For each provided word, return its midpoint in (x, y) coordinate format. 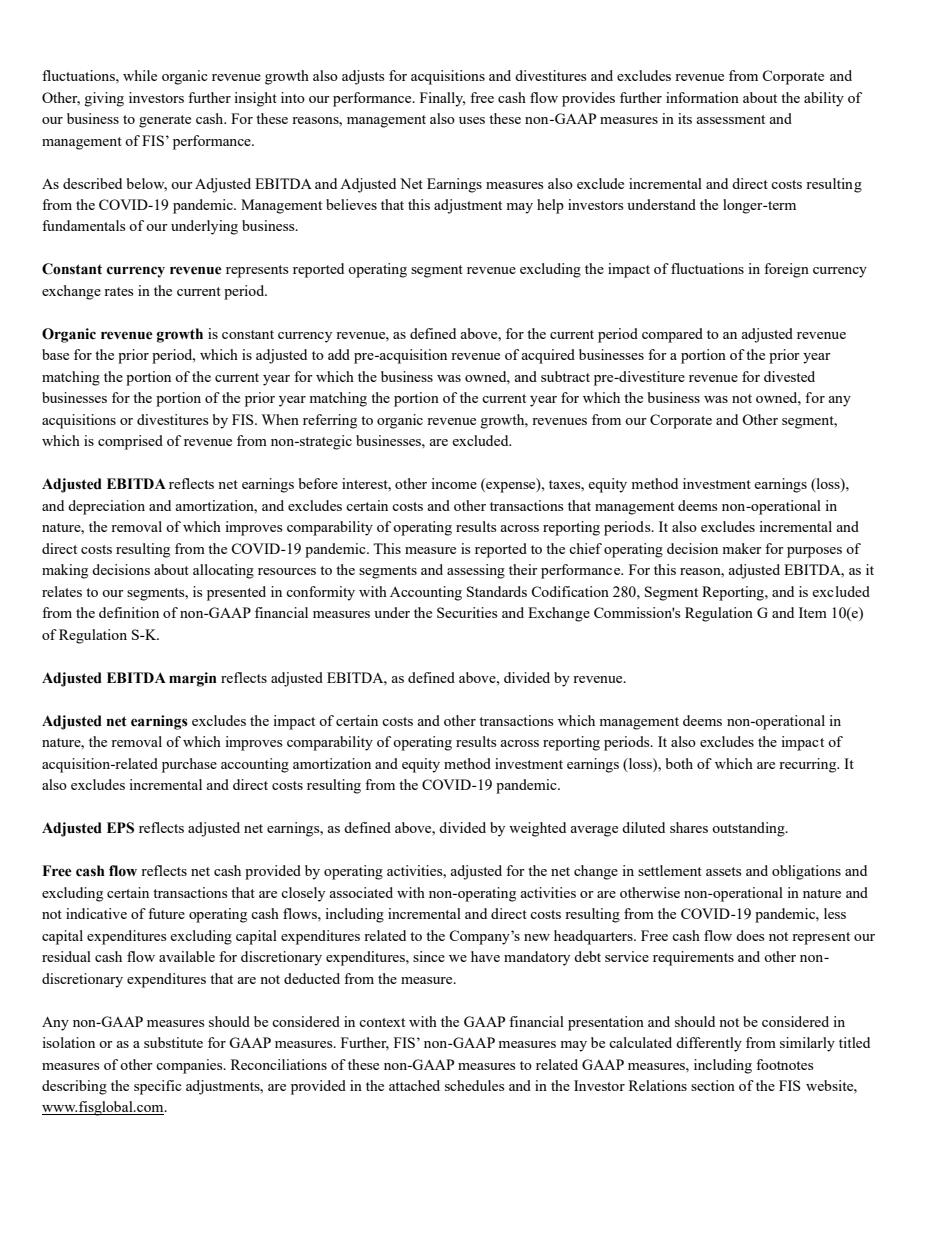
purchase (189, 765)
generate (165, 121)
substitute (173, 1042)
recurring (809, 765)
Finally (442, 99)
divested (789, 376)
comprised (130, 442)
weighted (537, 829)
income (454, 483)
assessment (730, 119)
